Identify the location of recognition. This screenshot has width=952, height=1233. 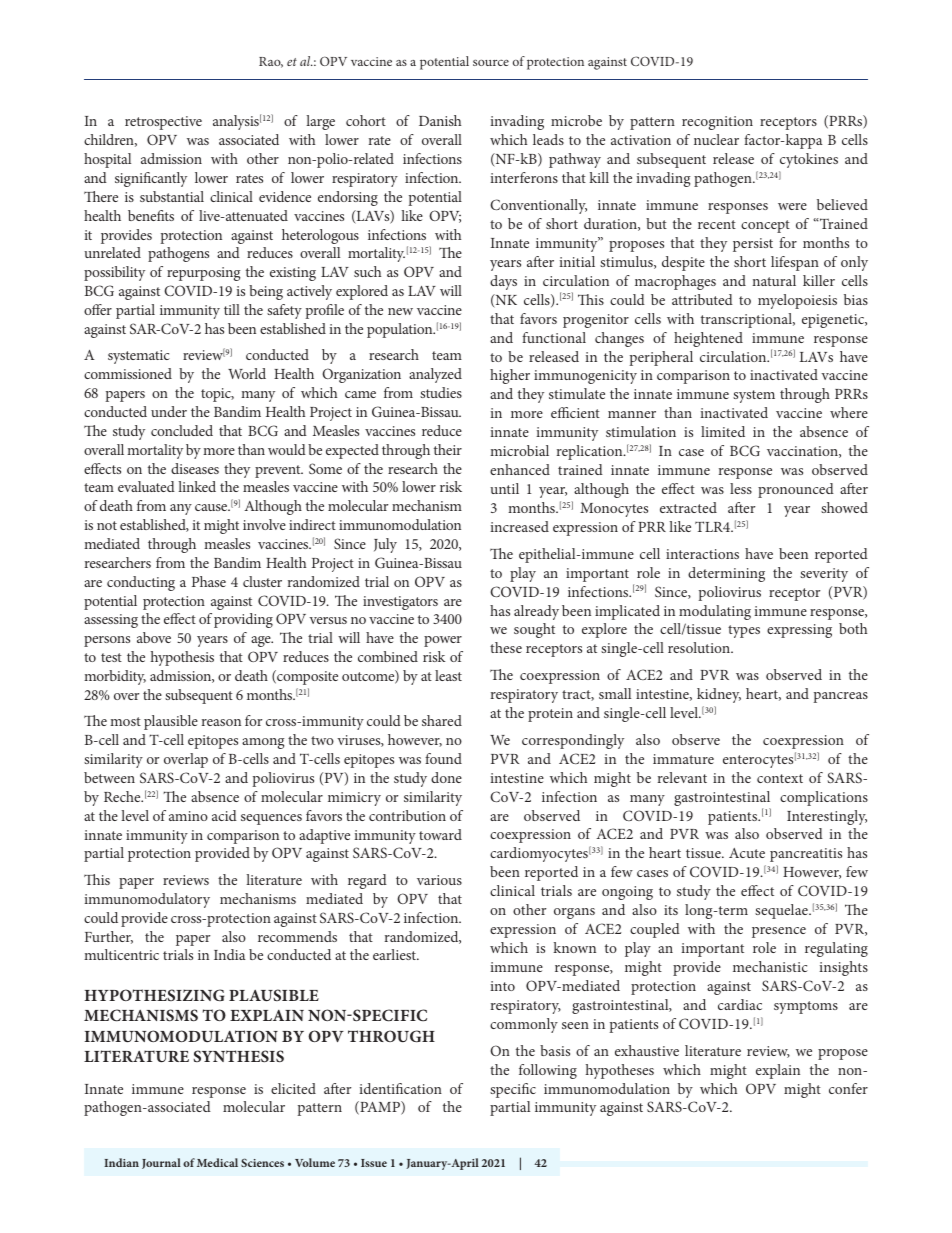
(717, 123).
